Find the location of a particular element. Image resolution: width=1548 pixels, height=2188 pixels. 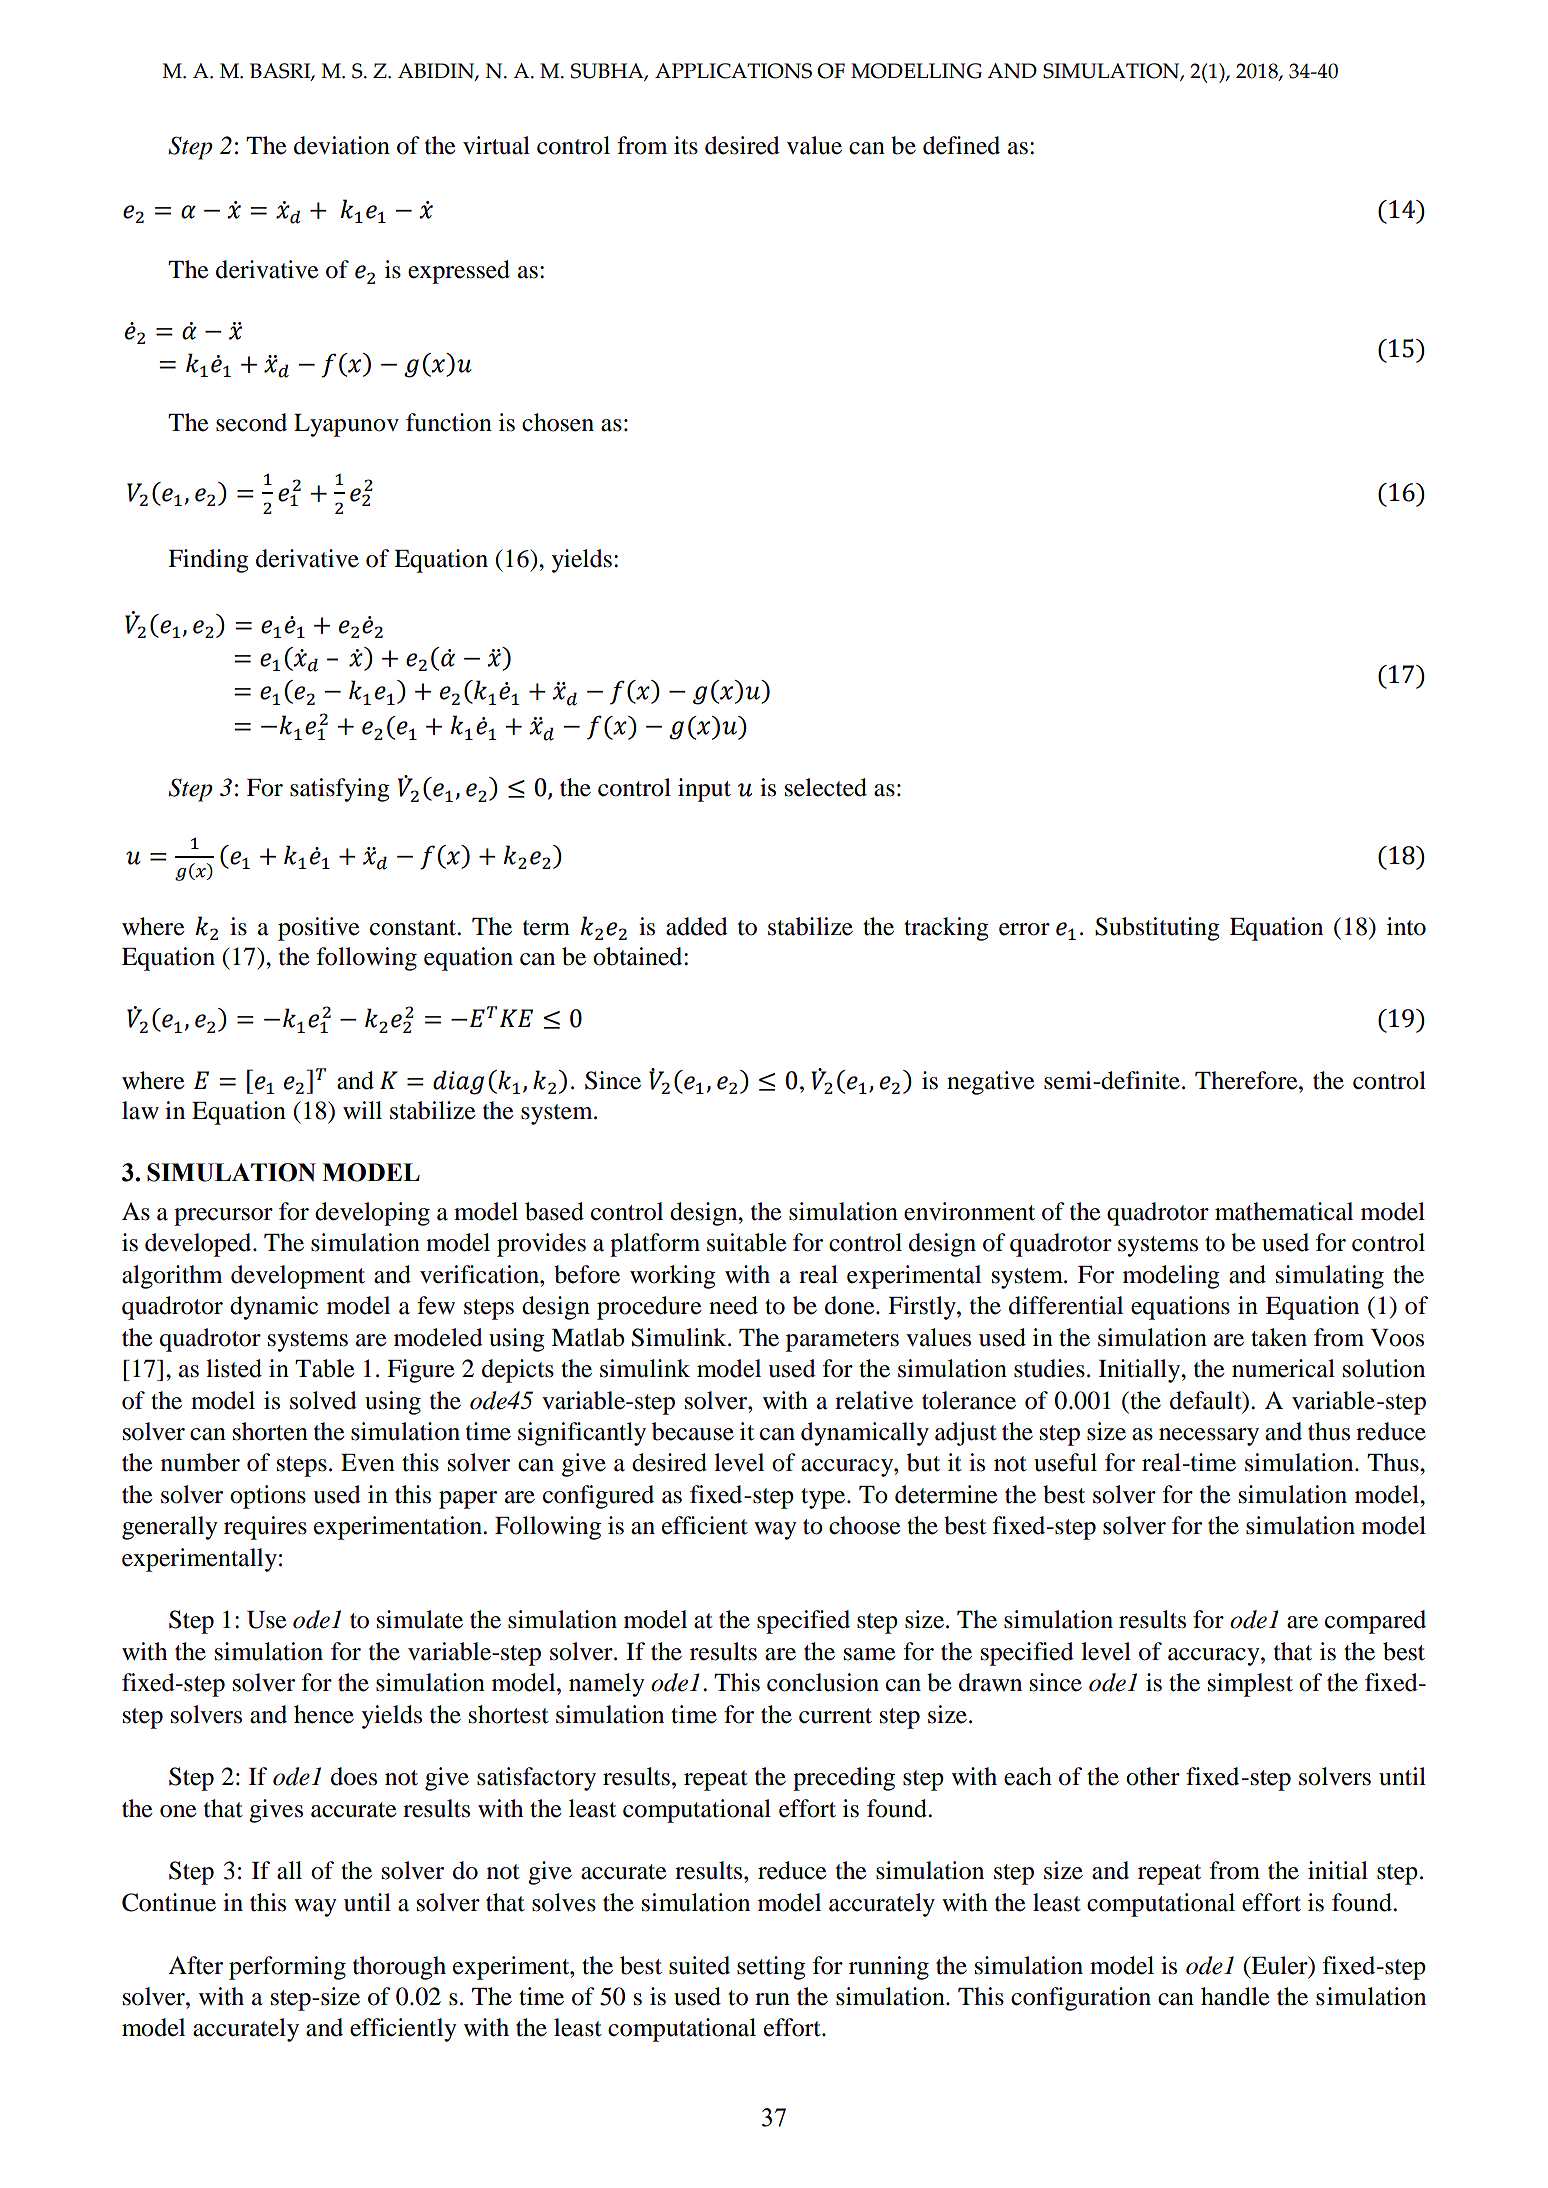

necessary is located at coordinates (1209, 1437).
